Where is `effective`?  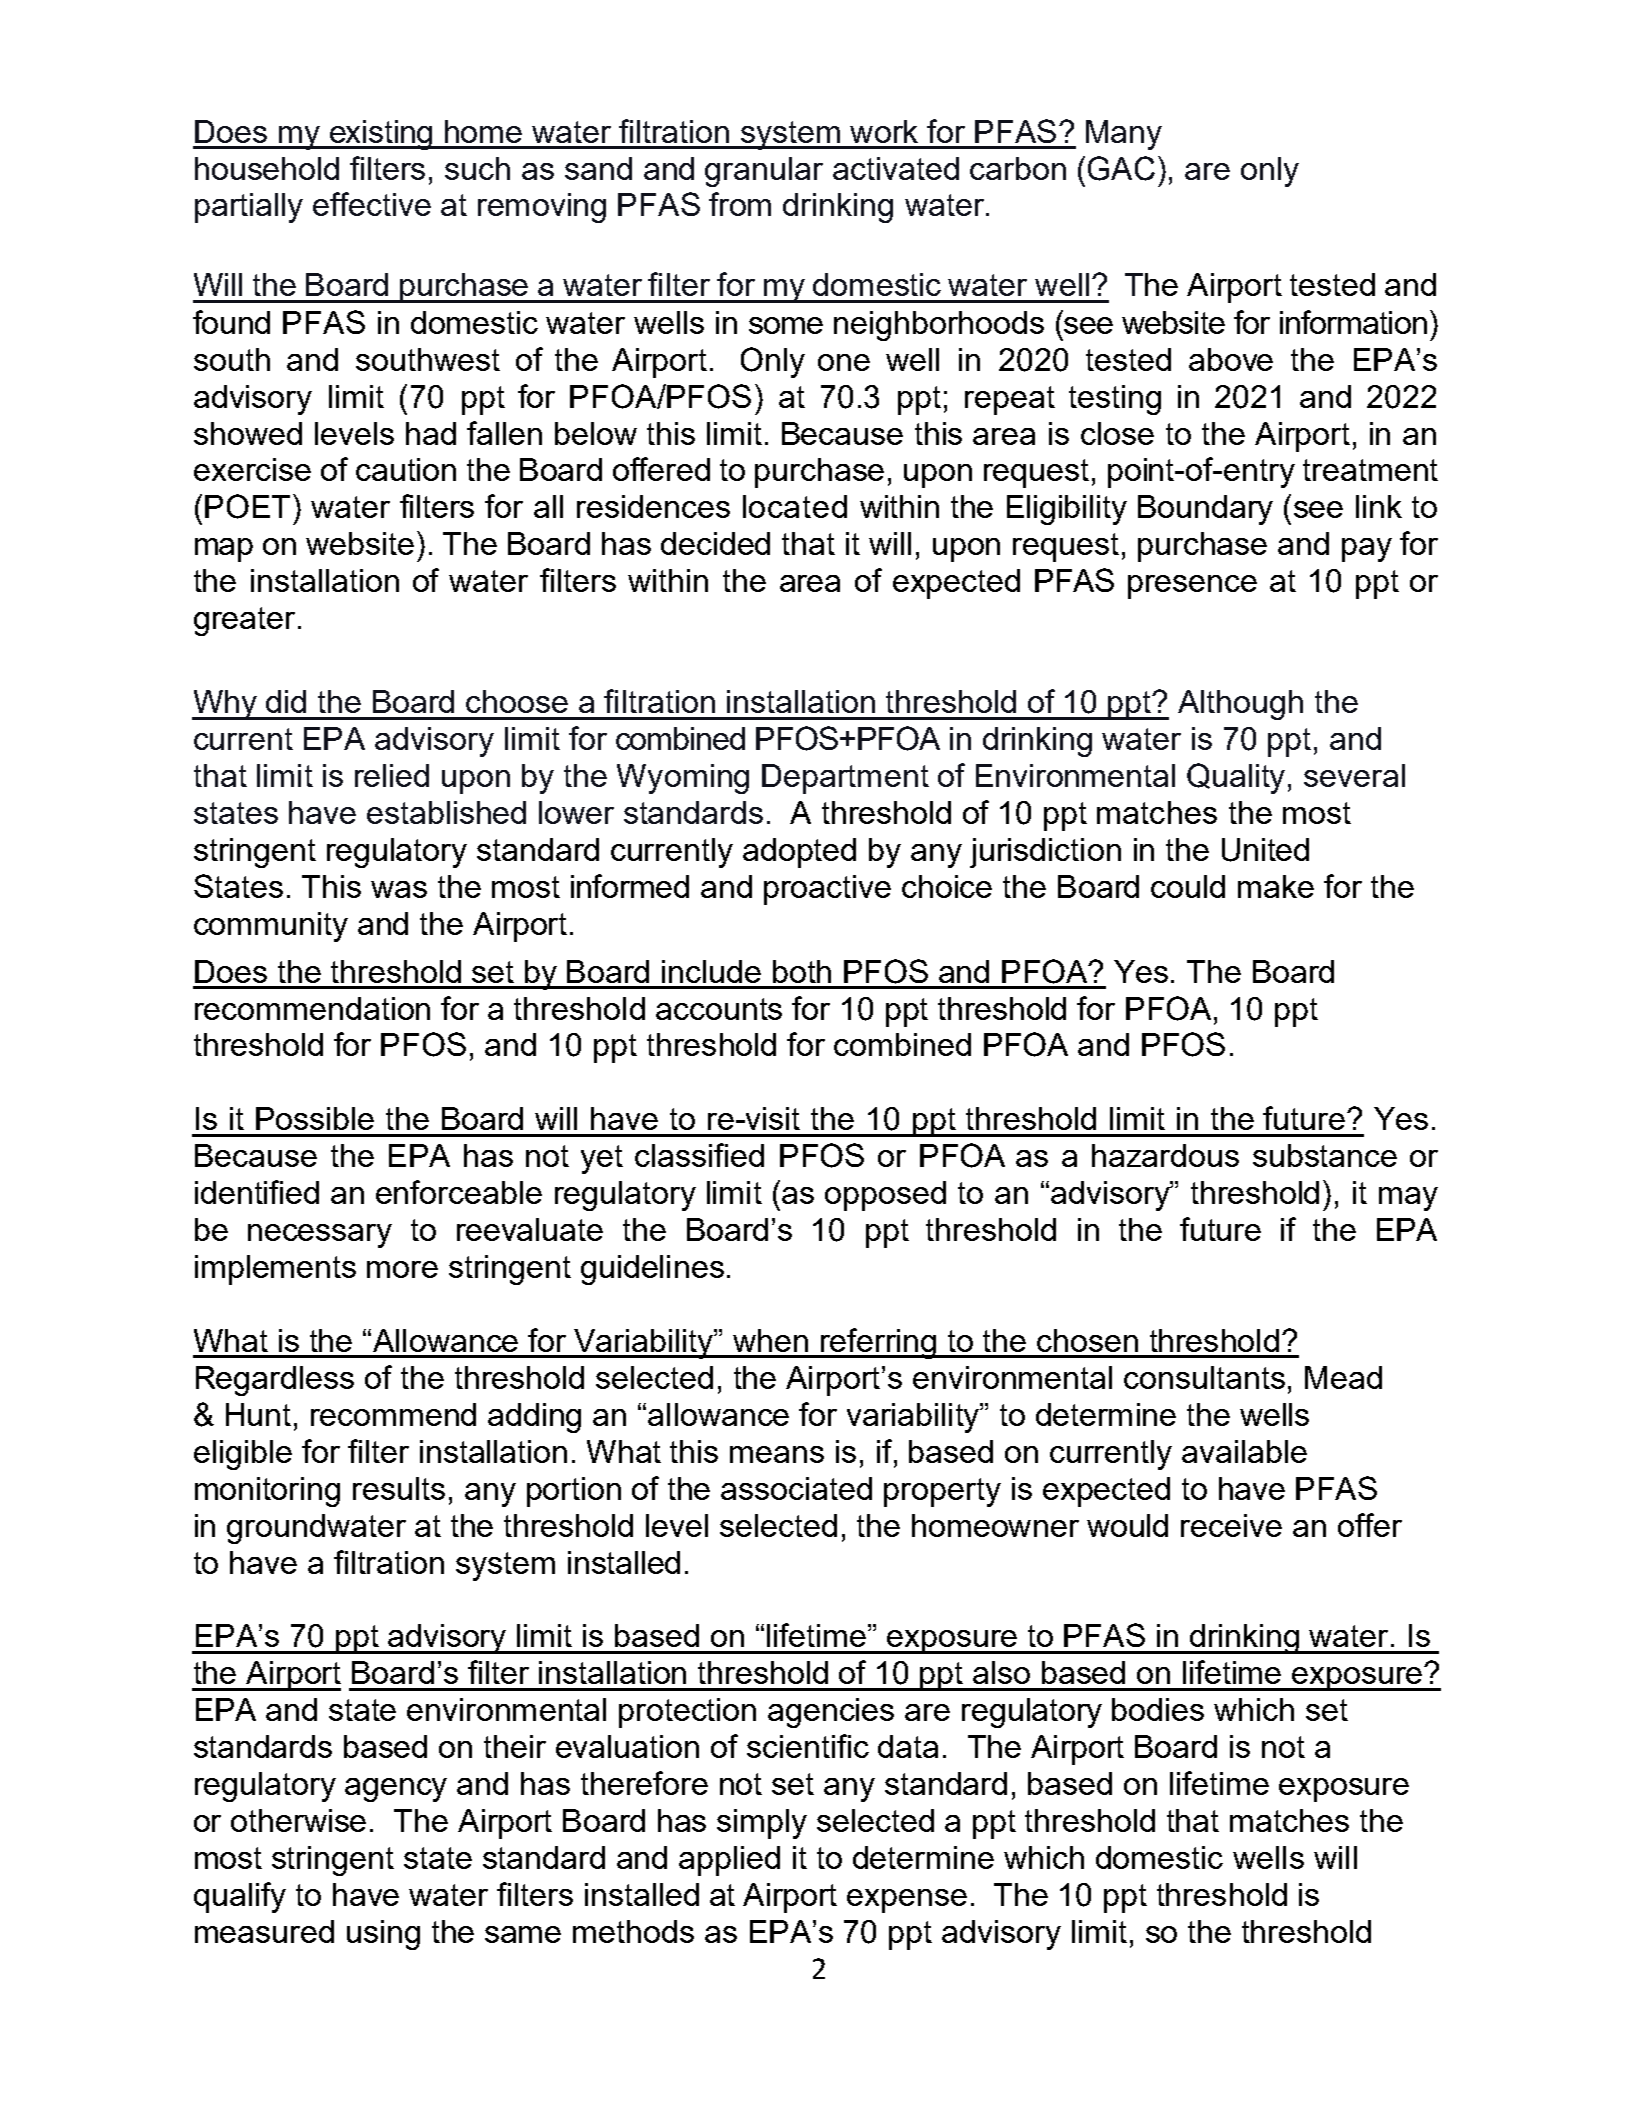
effective is located at coordinates (372, 204).
